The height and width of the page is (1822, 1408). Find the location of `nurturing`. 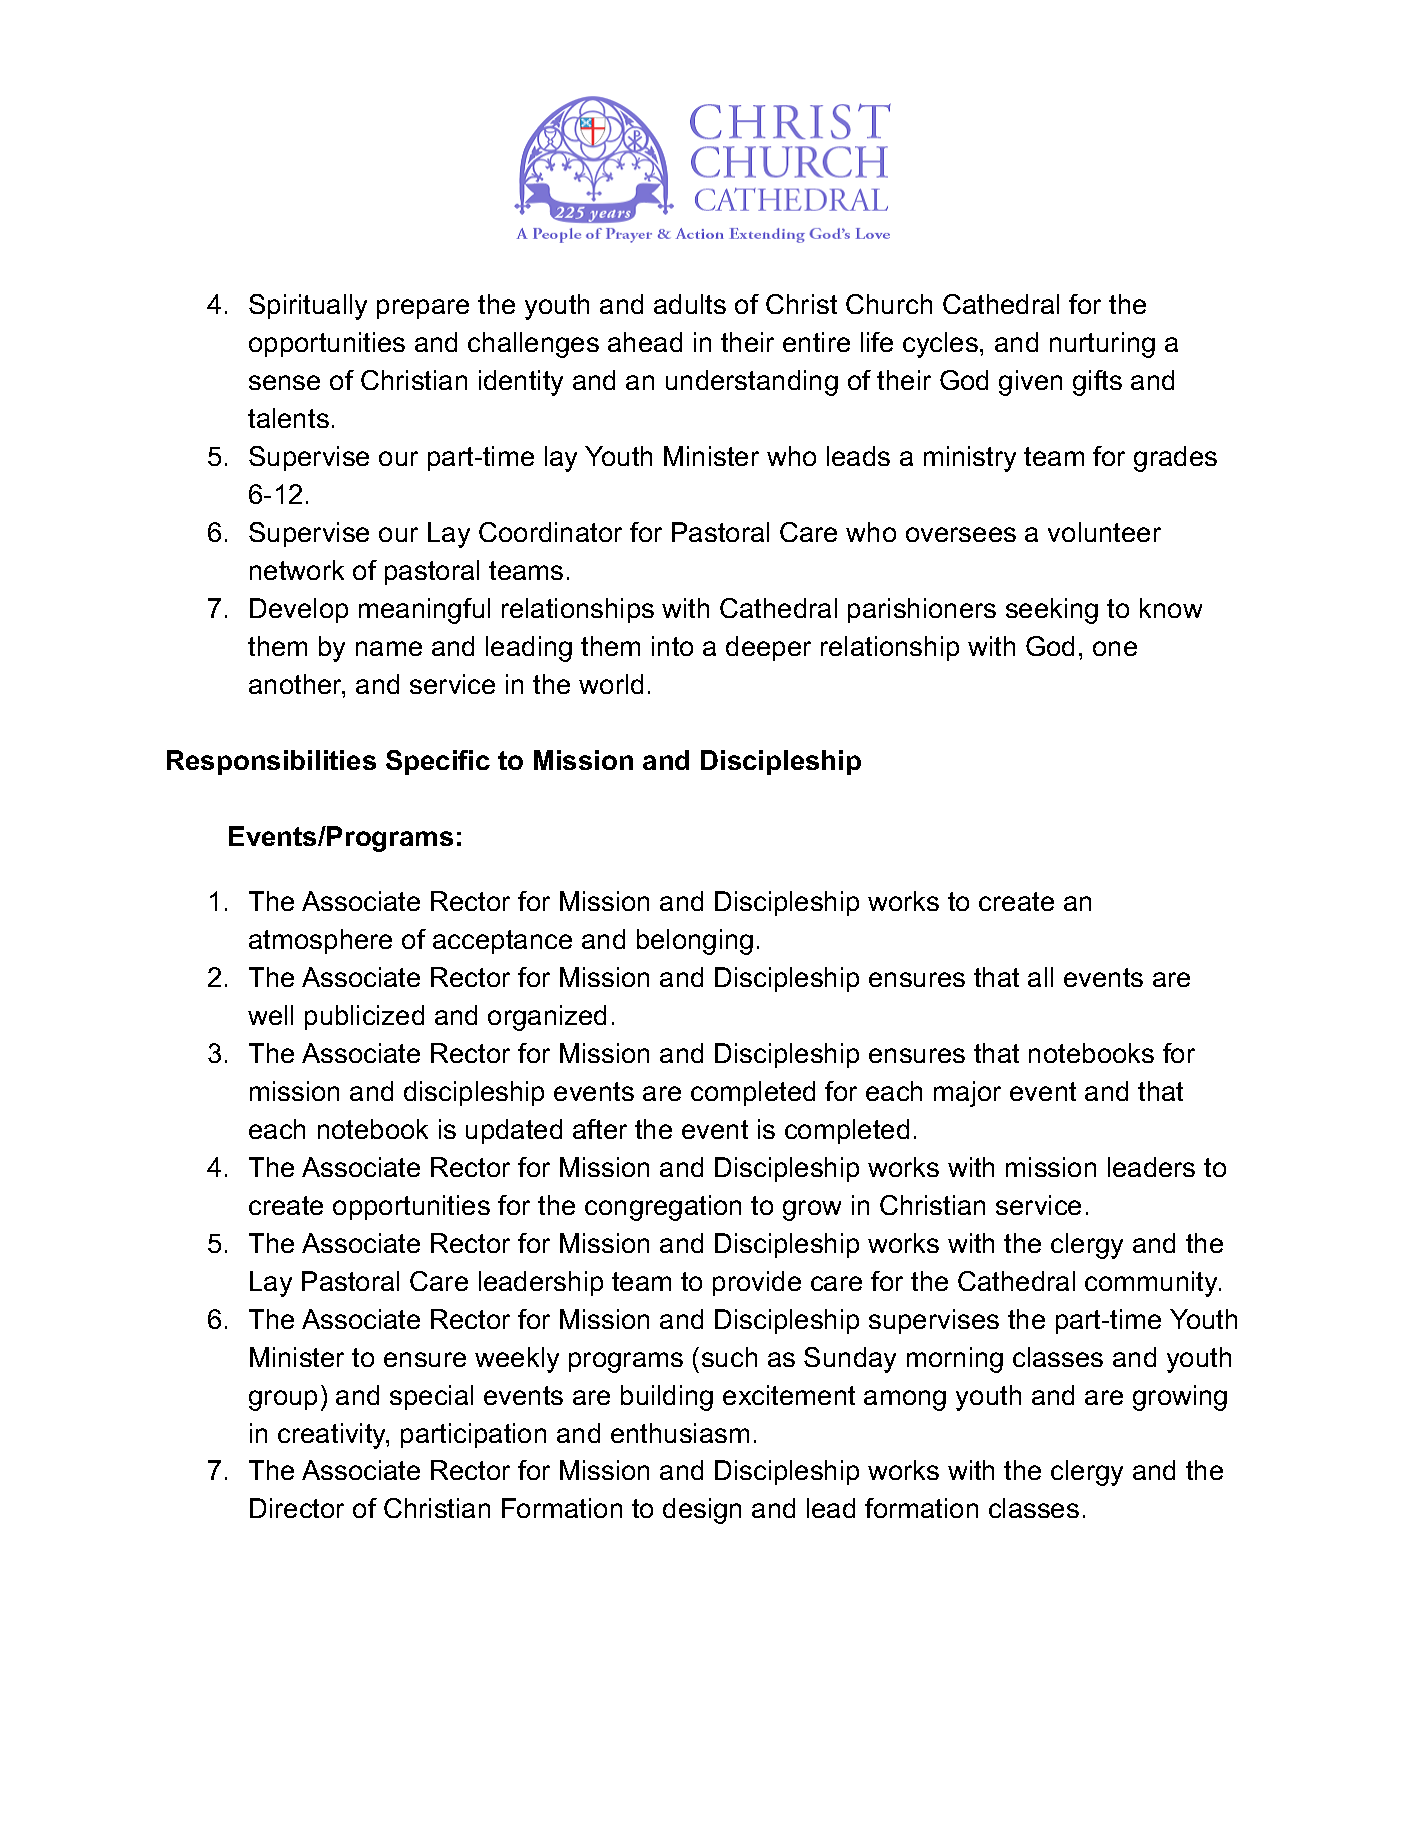

nurturing is located at coordinates (1102, 345).
